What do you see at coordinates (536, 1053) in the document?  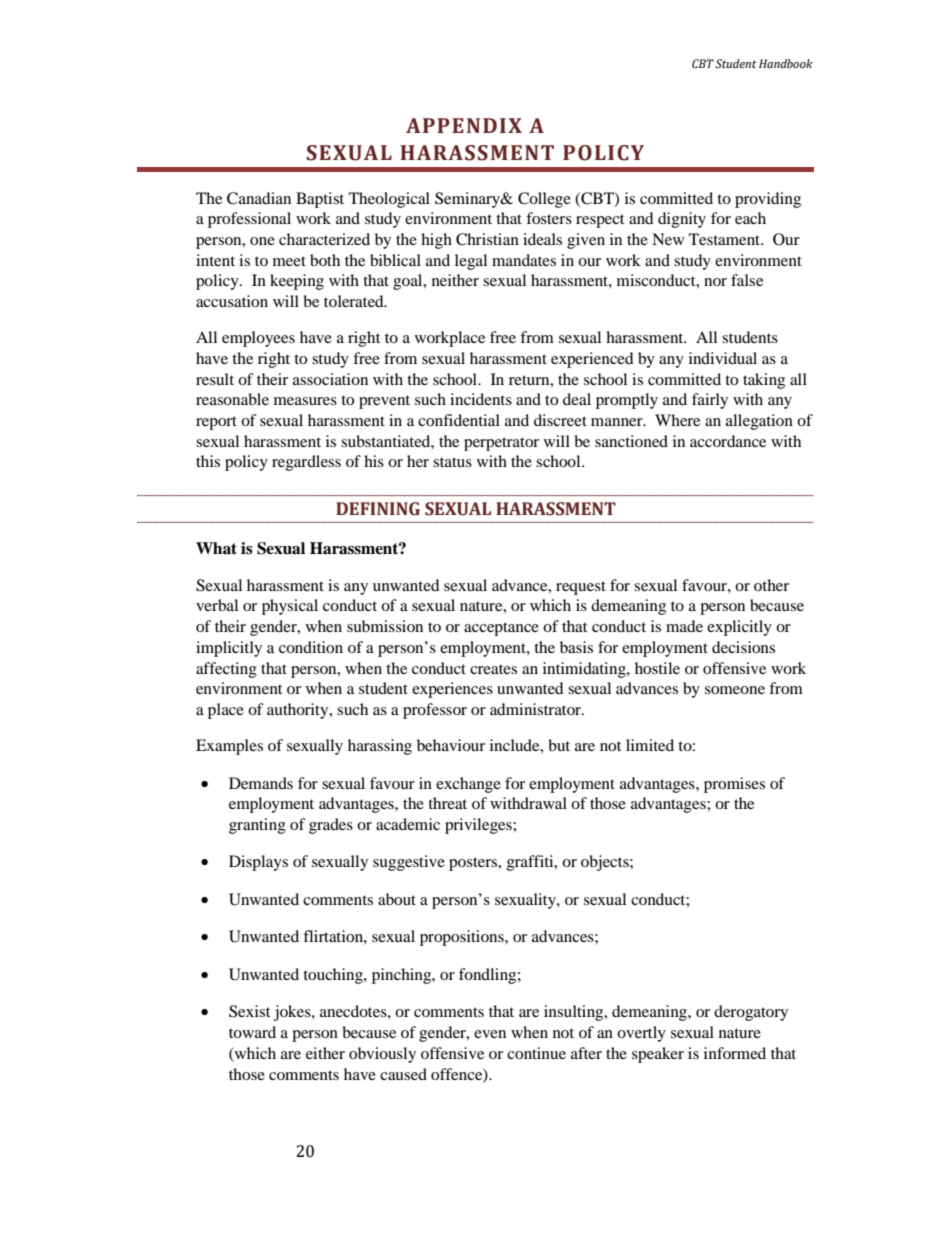 I see `continue` at bounding box center [536, 1053].
